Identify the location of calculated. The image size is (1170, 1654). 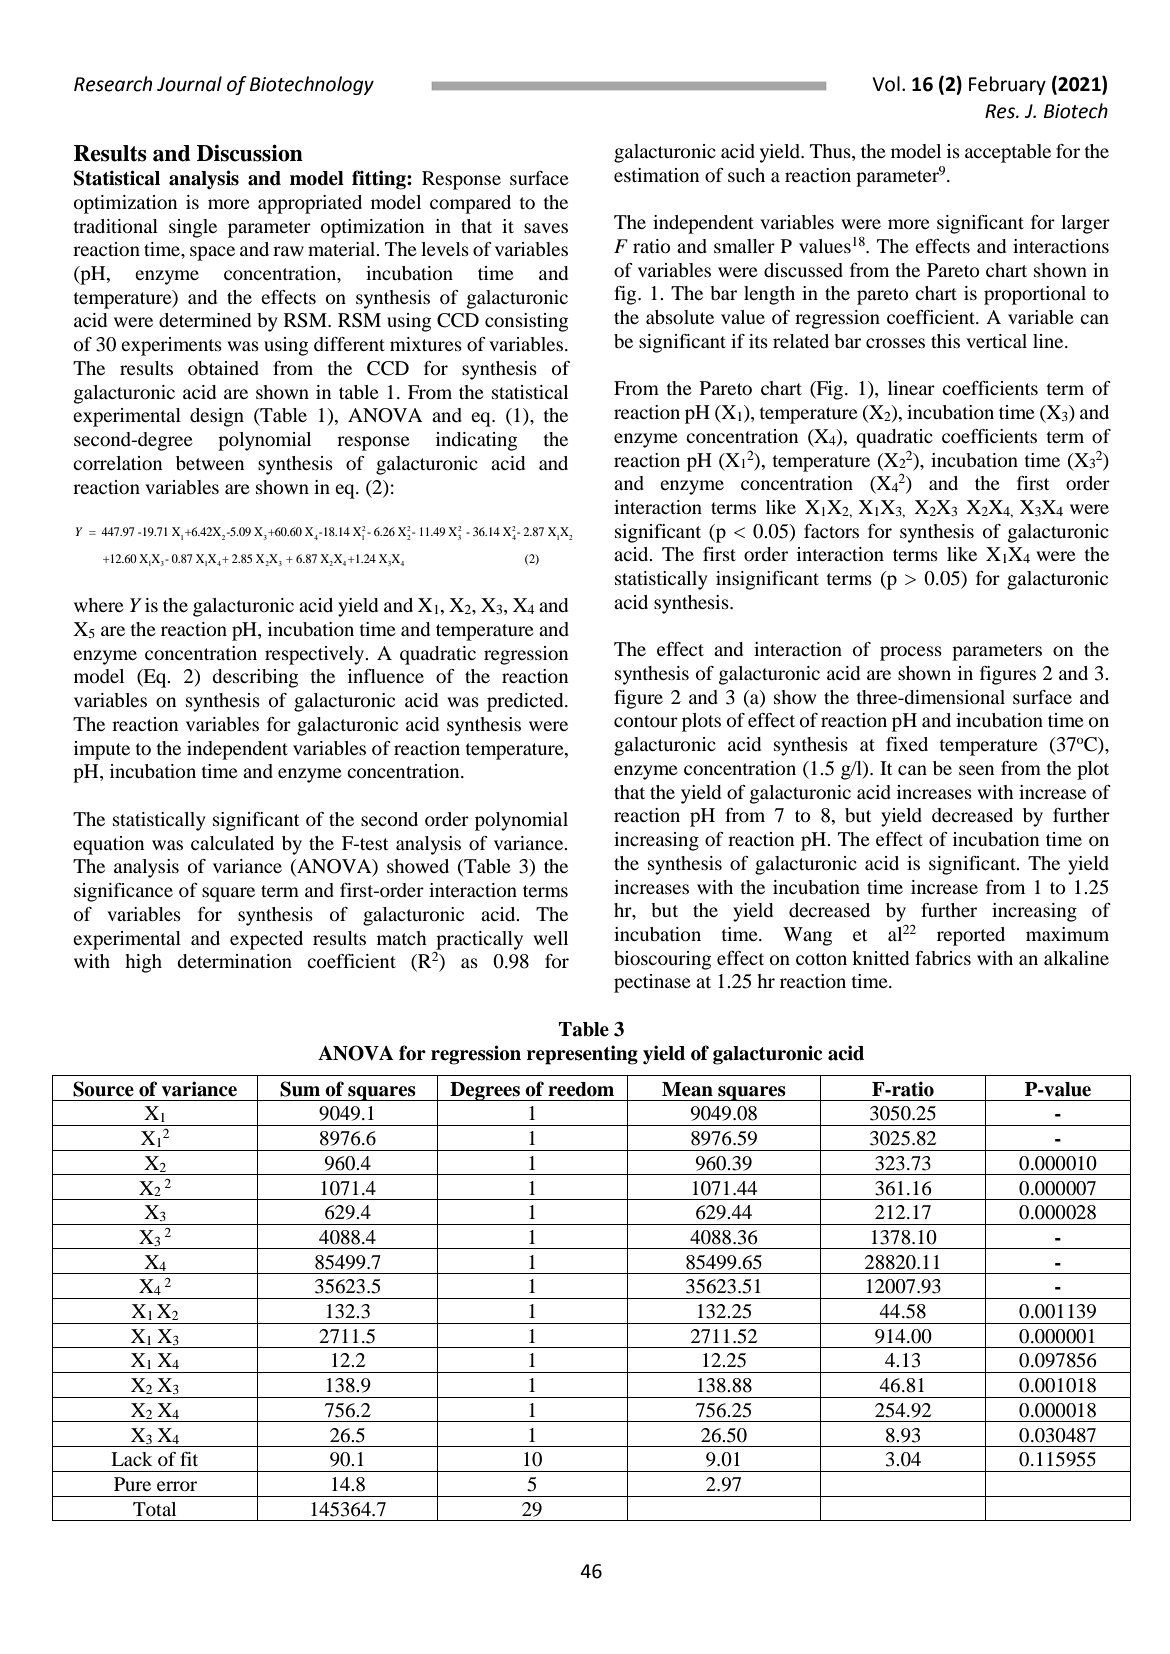
(232, 843).
